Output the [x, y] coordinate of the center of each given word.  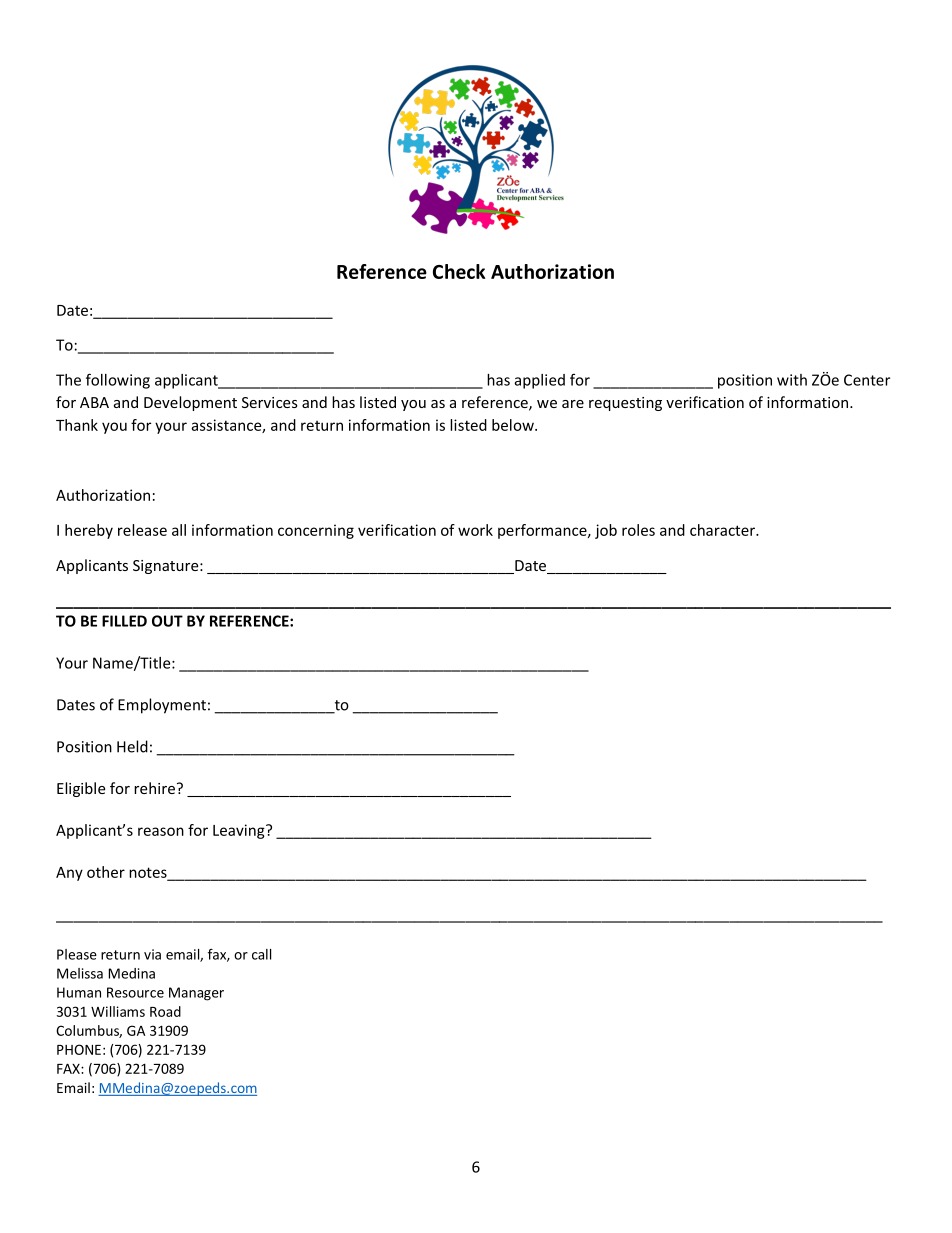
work [475, 530]
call [261, 954]
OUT [167, 621]
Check [459, 271]
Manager [196, 994]
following [118, 381]
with [792, 380]
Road [165, 1011]
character [723, 530]
